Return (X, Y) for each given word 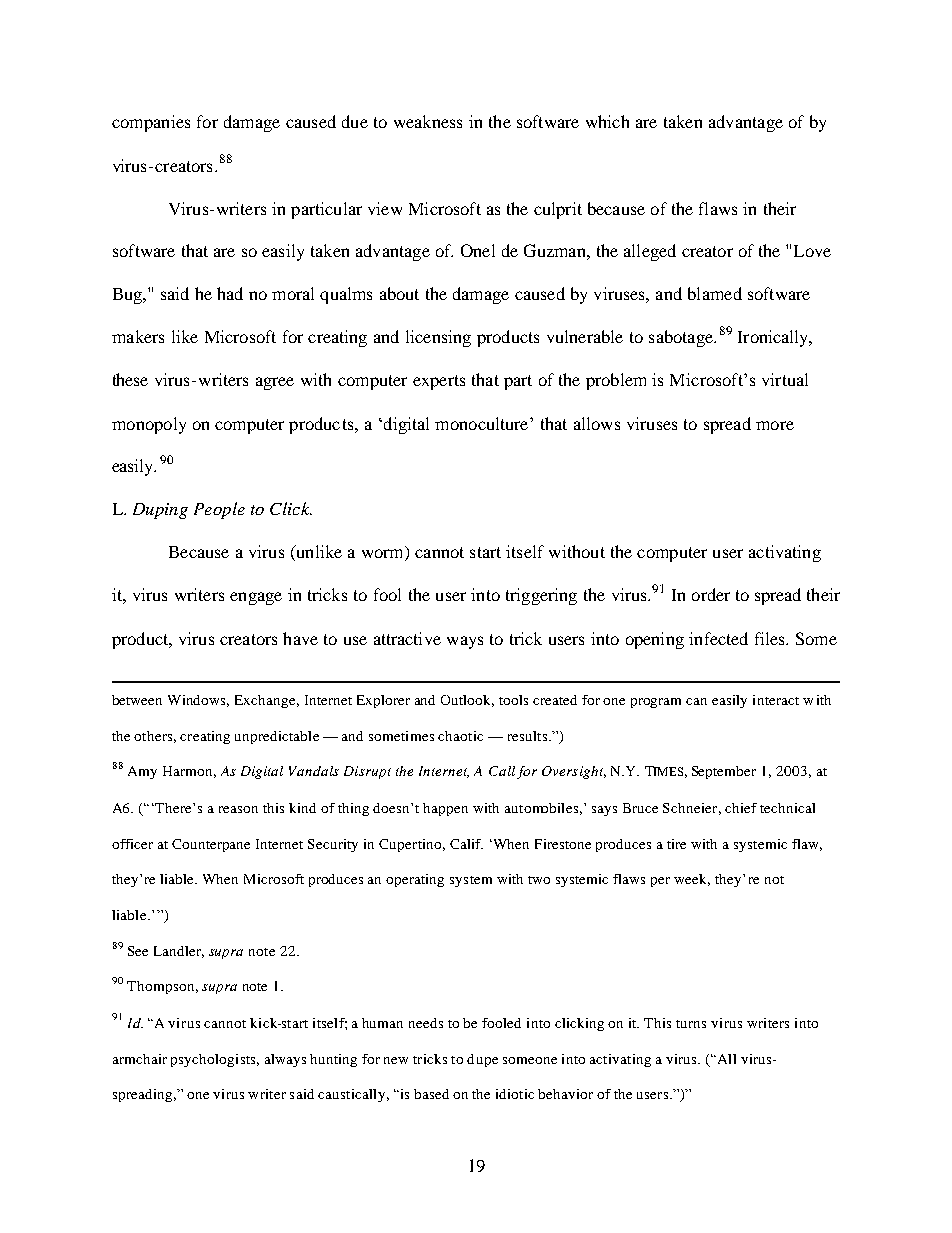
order (711, 594)
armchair (140, 1059)
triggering (541, 596)
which (607, 121)
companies (151, 123)
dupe (482, 1060)
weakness (428, 121)
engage (256, 598)
